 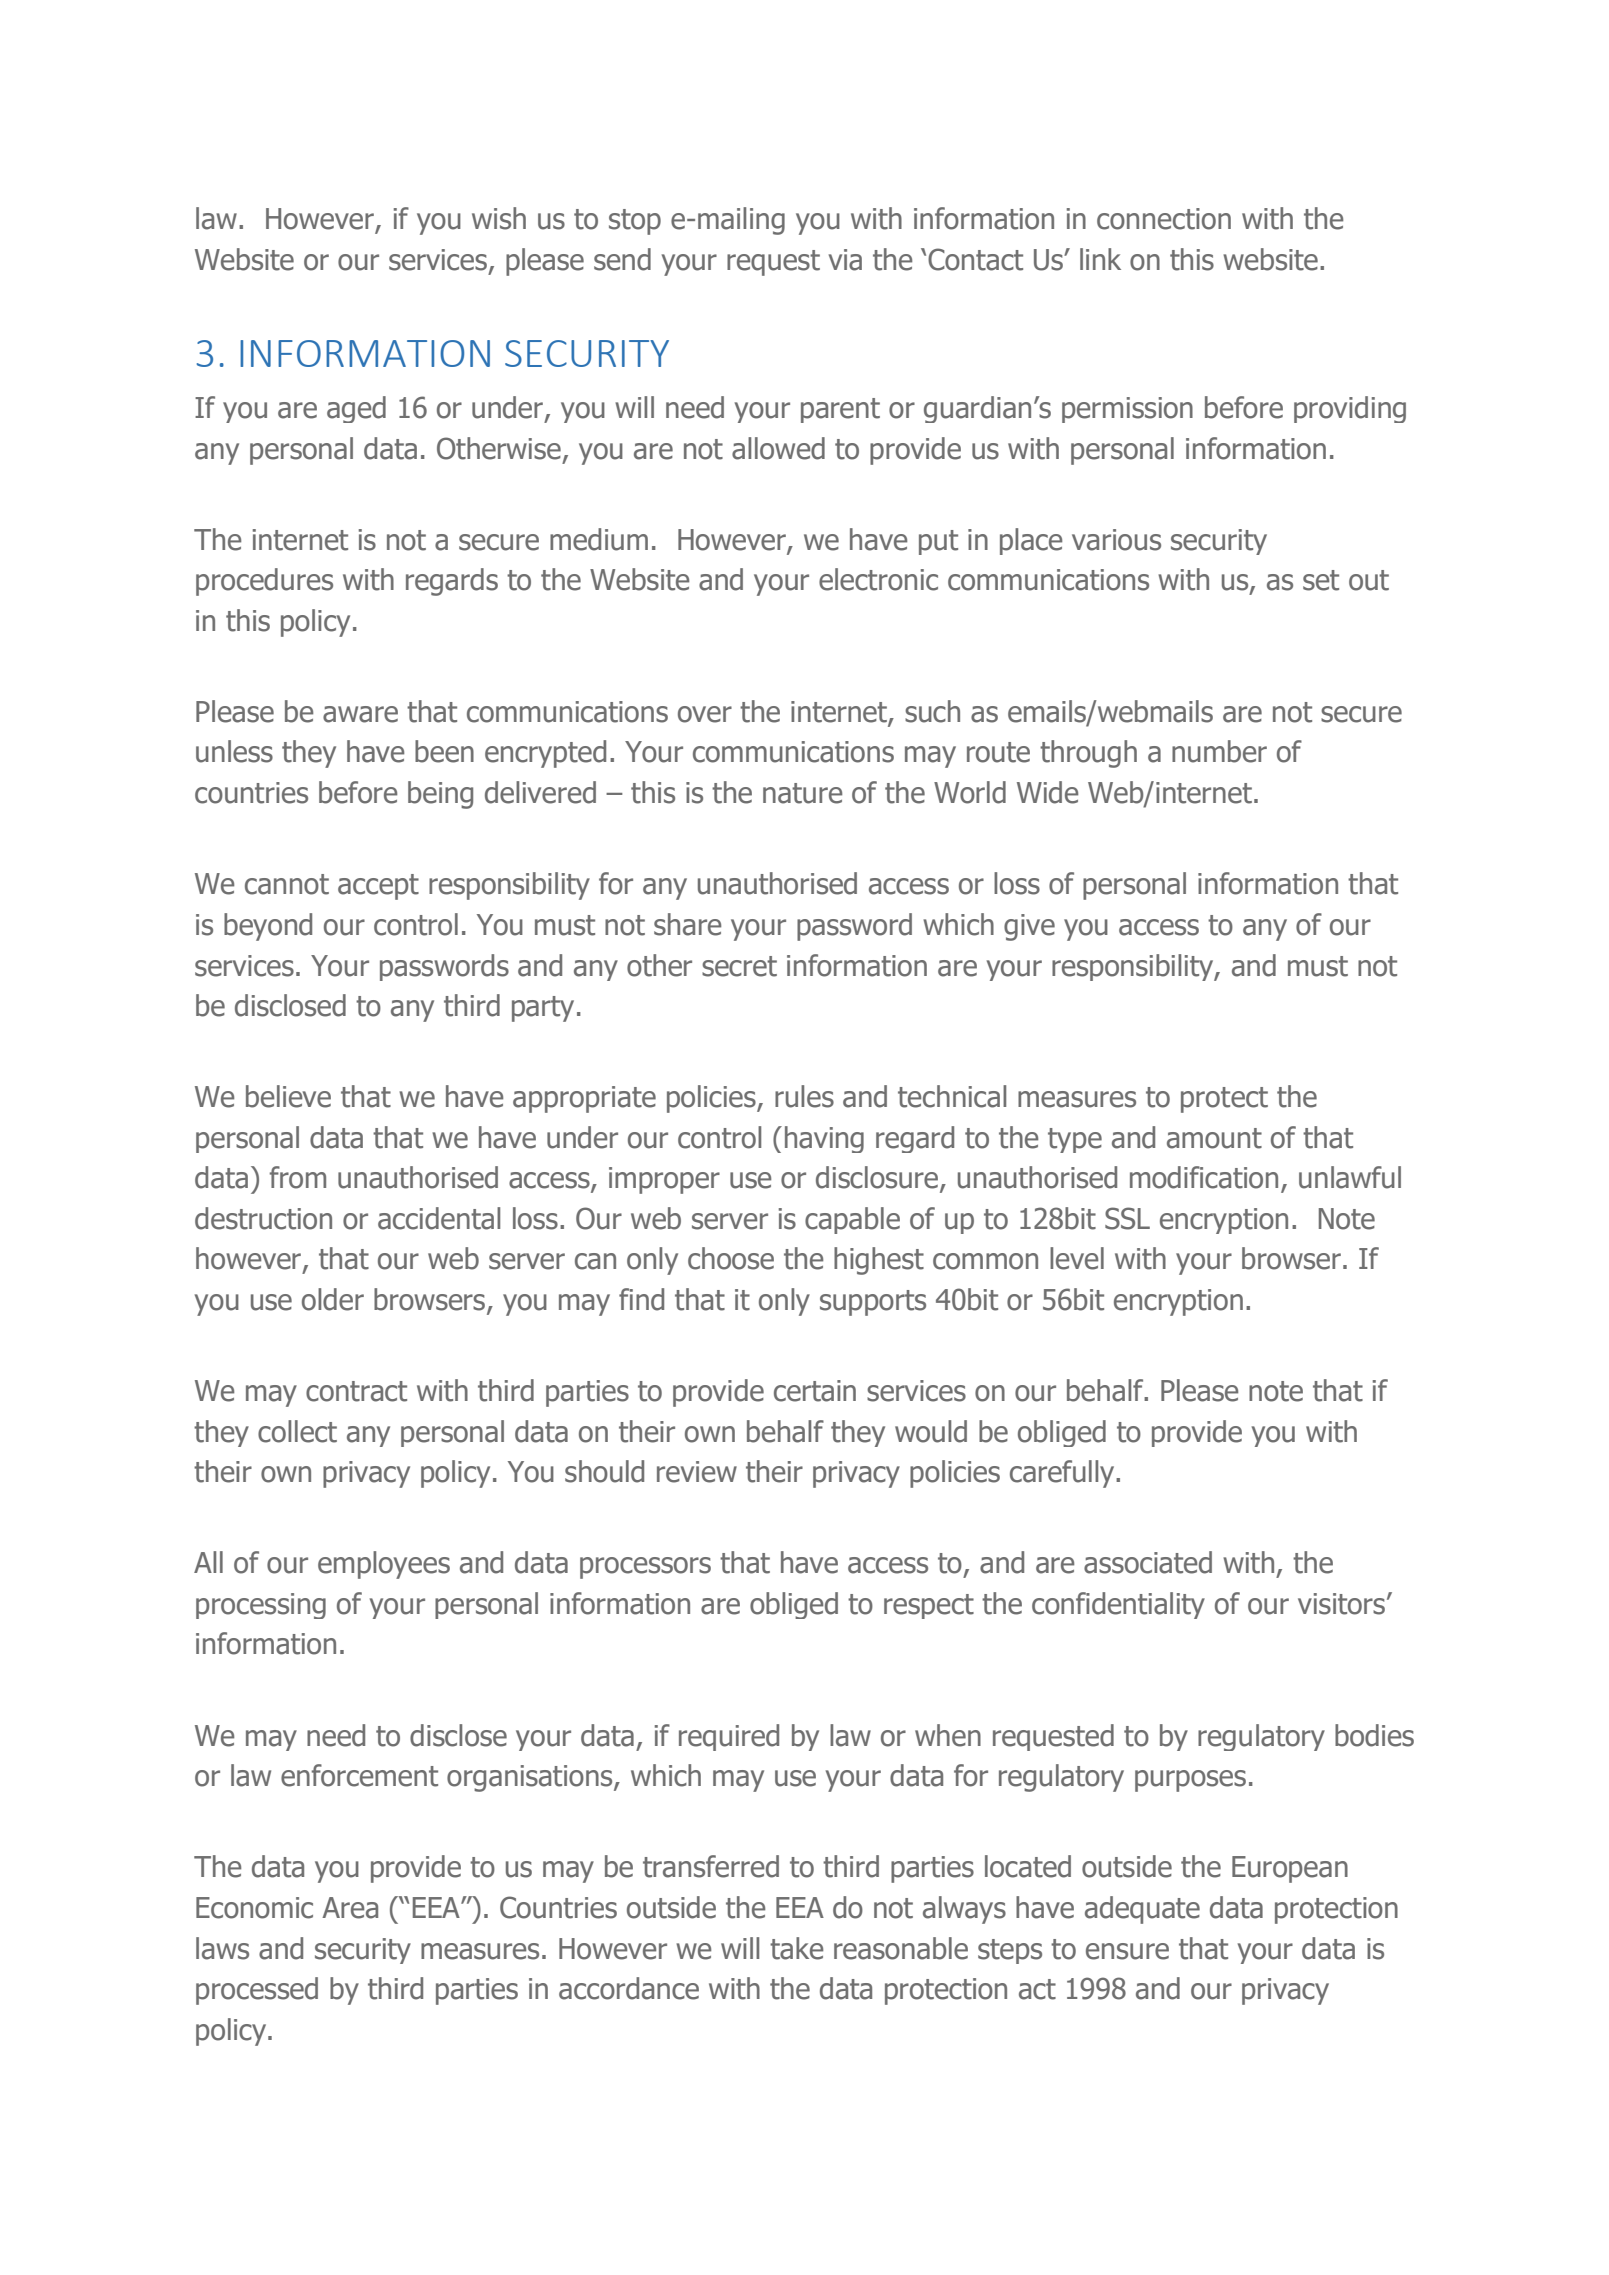 What do you see at coordinates (1164, 219) in the page?
I see `connection` at bounding box center [1164, 219].
